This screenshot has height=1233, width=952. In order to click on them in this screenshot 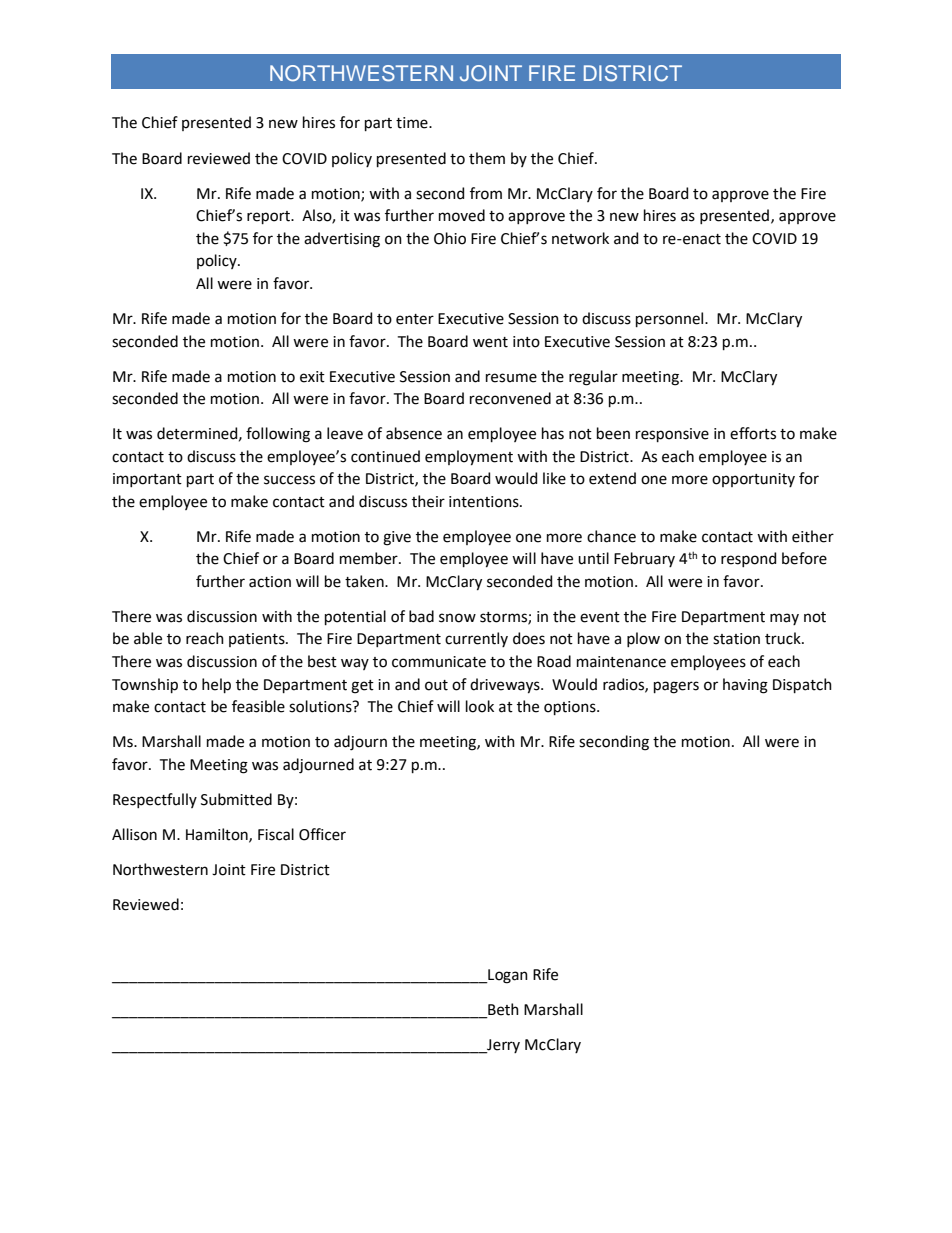, I will do `click(487, 158)`.
